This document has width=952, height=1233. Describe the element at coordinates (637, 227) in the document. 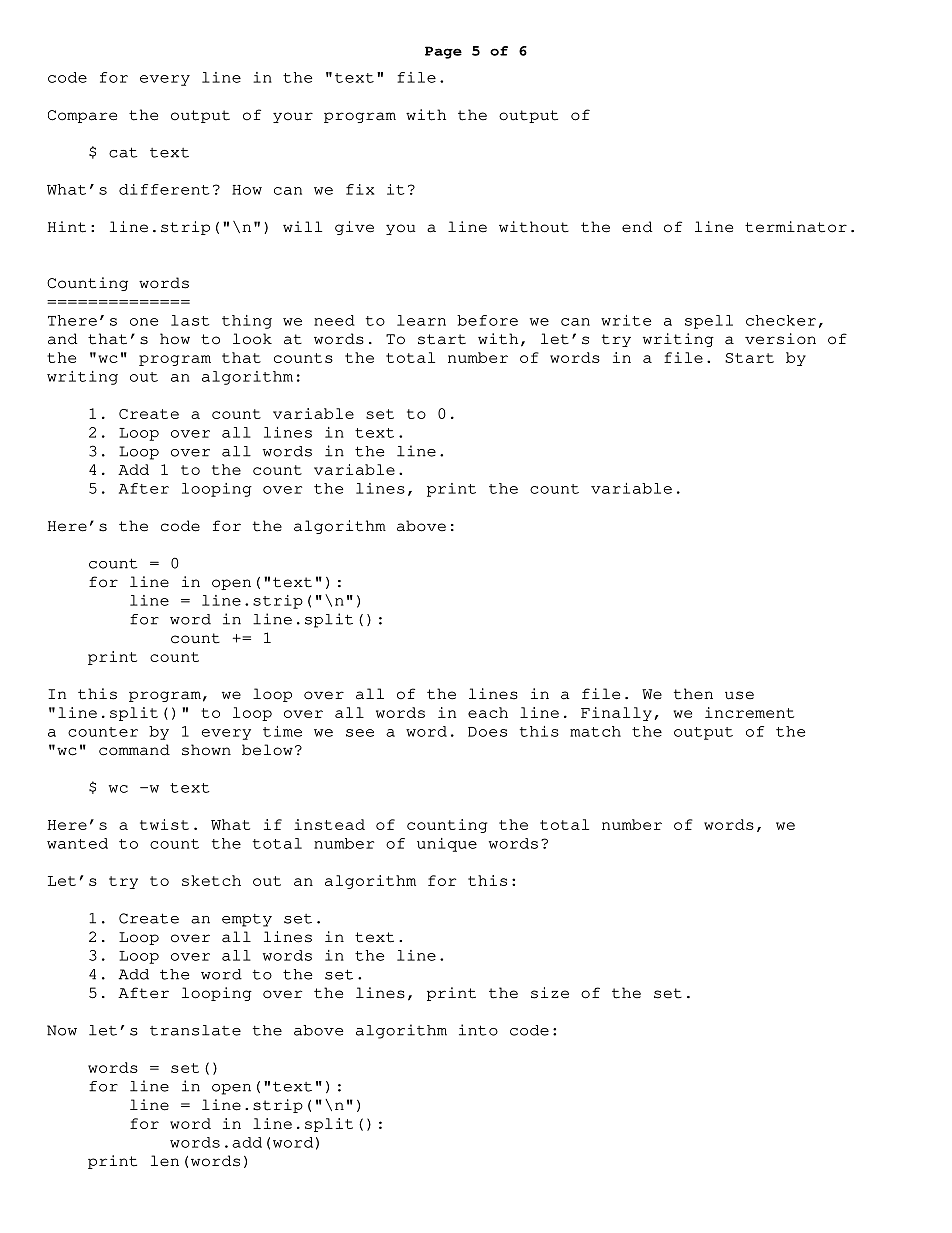

I see `end` at that location.
